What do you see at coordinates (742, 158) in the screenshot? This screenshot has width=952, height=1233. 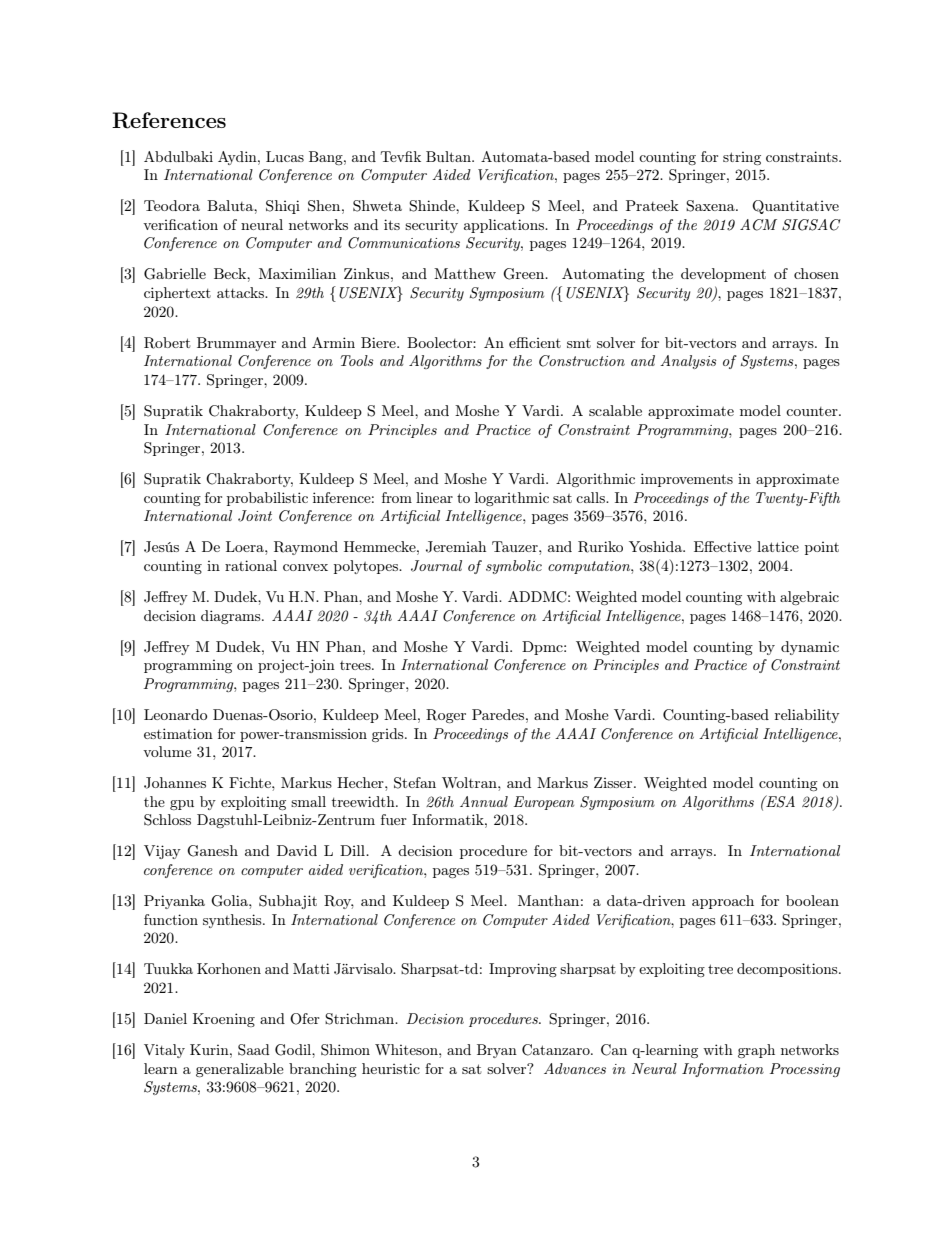 I see `string` at bounding box center [742, 158].
